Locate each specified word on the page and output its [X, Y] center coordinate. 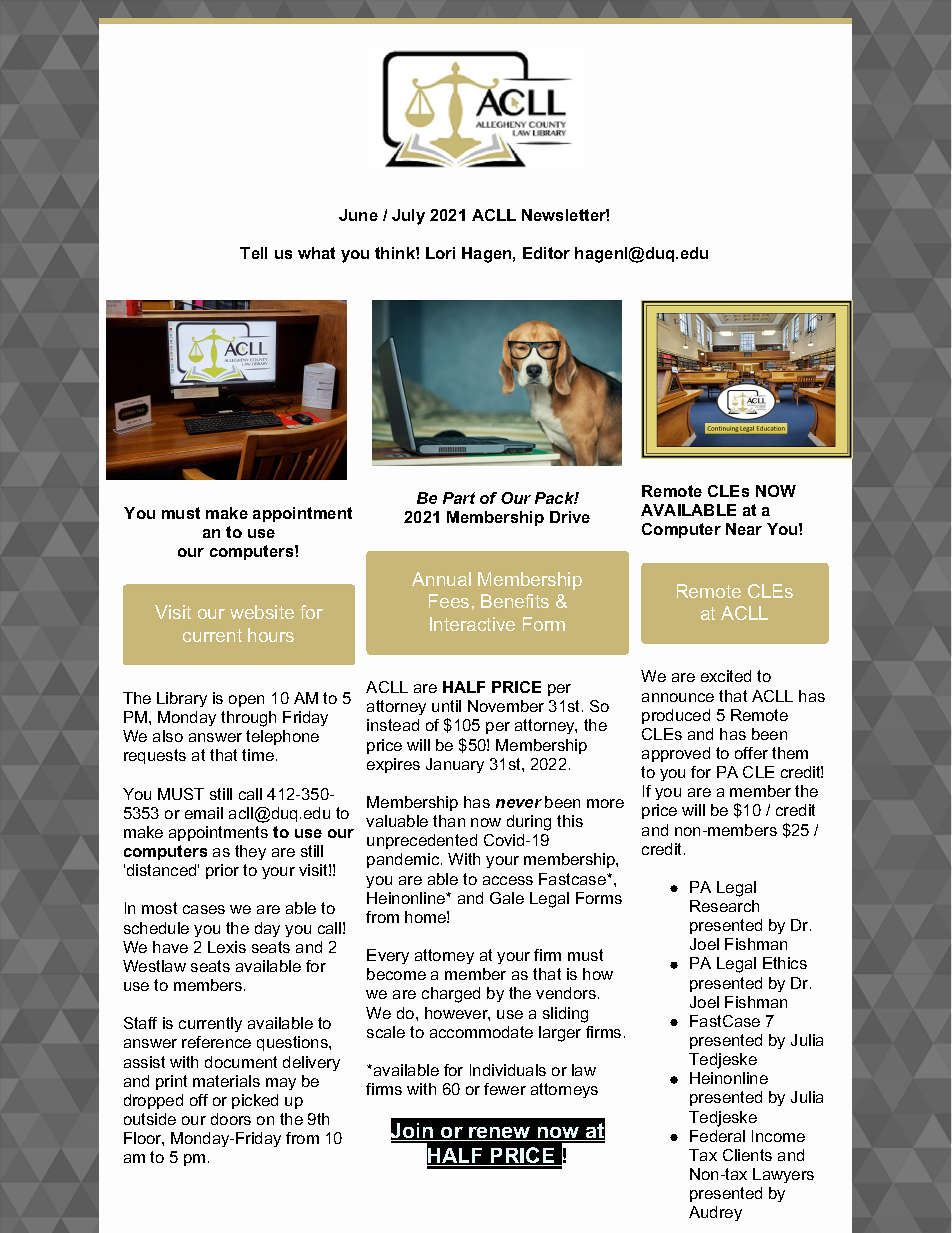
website [262, 612]
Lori [440, 253]
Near [744, 529]
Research [724, 906]
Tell [253, 253]
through [248, 719]
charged [451, 995]
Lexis [227, 947]
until [446, 706]
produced [676, 716]
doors [231, 1119]
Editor [546, 253]
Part [459, 498]
